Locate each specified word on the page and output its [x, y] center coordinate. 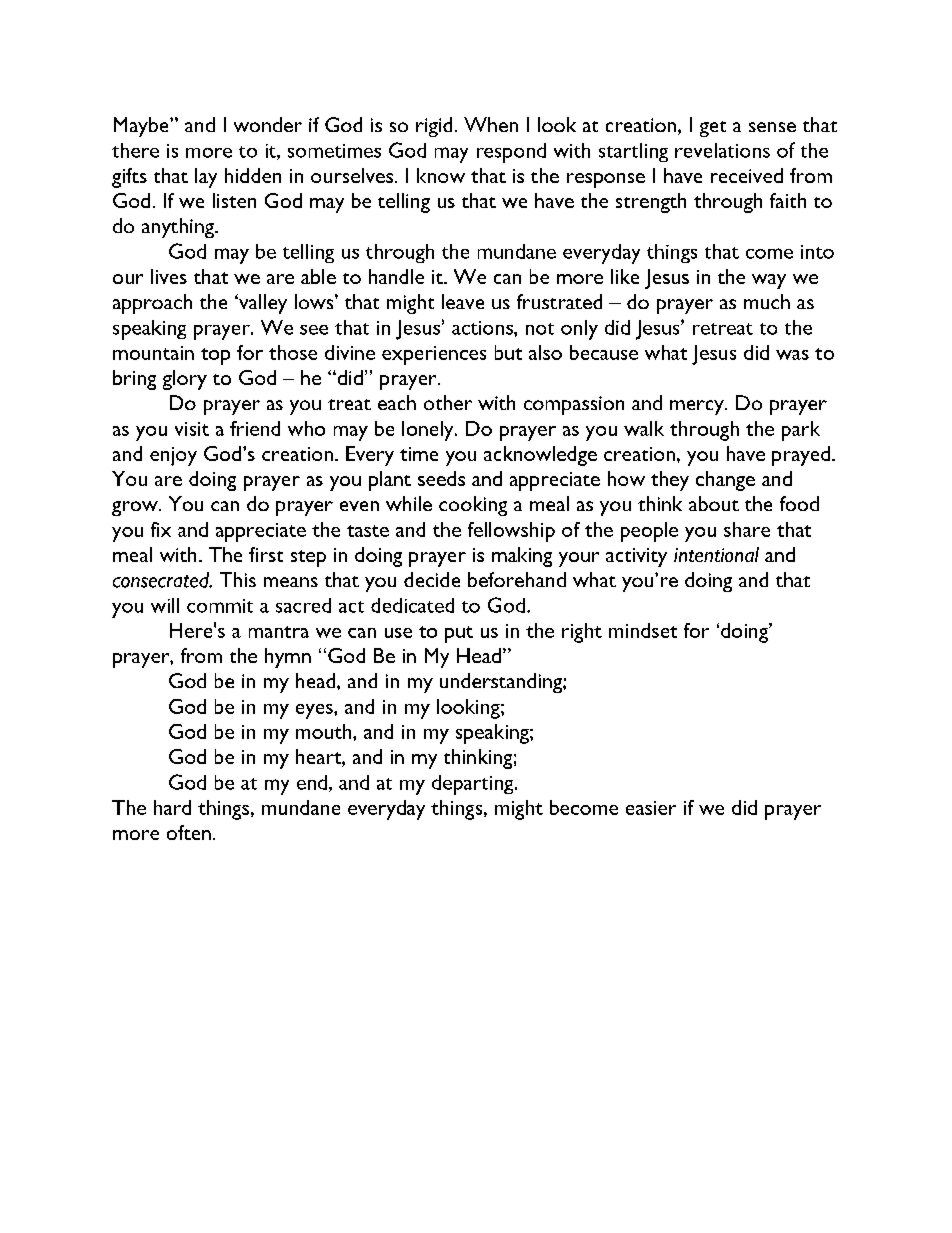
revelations [722, 150]
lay [206, 178]
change [725, 481]
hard [172, 807]
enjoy [173, 456]
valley [262, 304]
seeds [441, 478]
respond [511, 153]
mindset [643, 630]
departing [474, 785]
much [767, 301]
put [459, 634]
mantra [279, 632]
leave [463, 301]
